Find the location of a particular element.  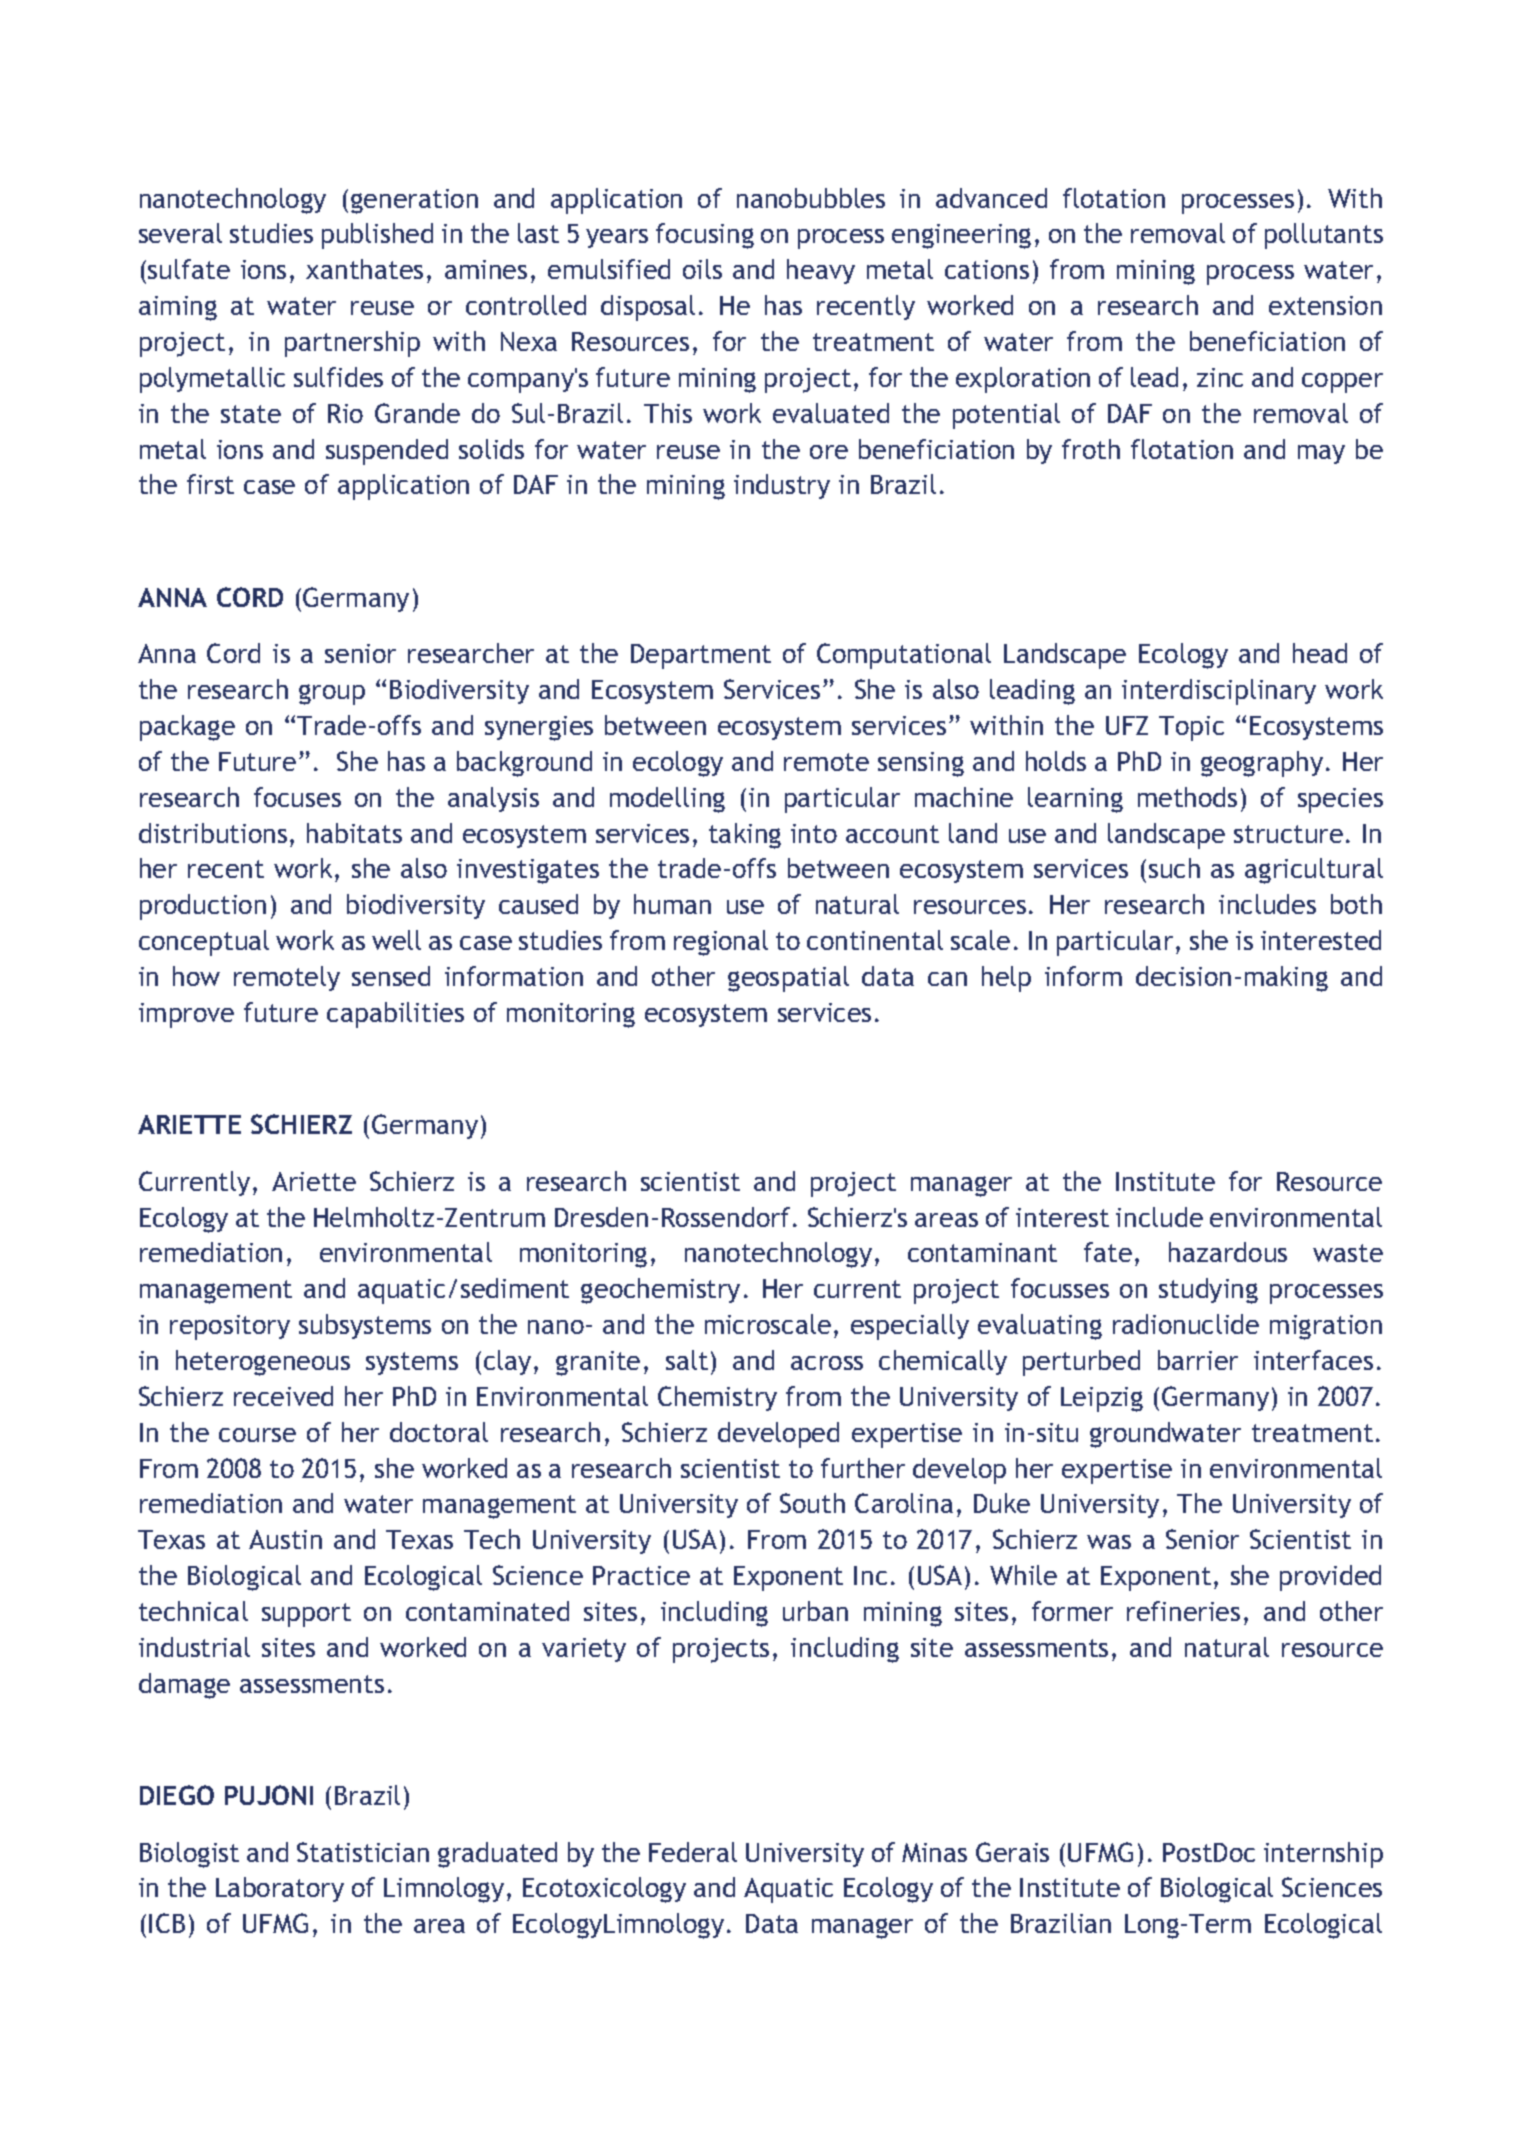

heavy is located at coordinates (821, 271).
